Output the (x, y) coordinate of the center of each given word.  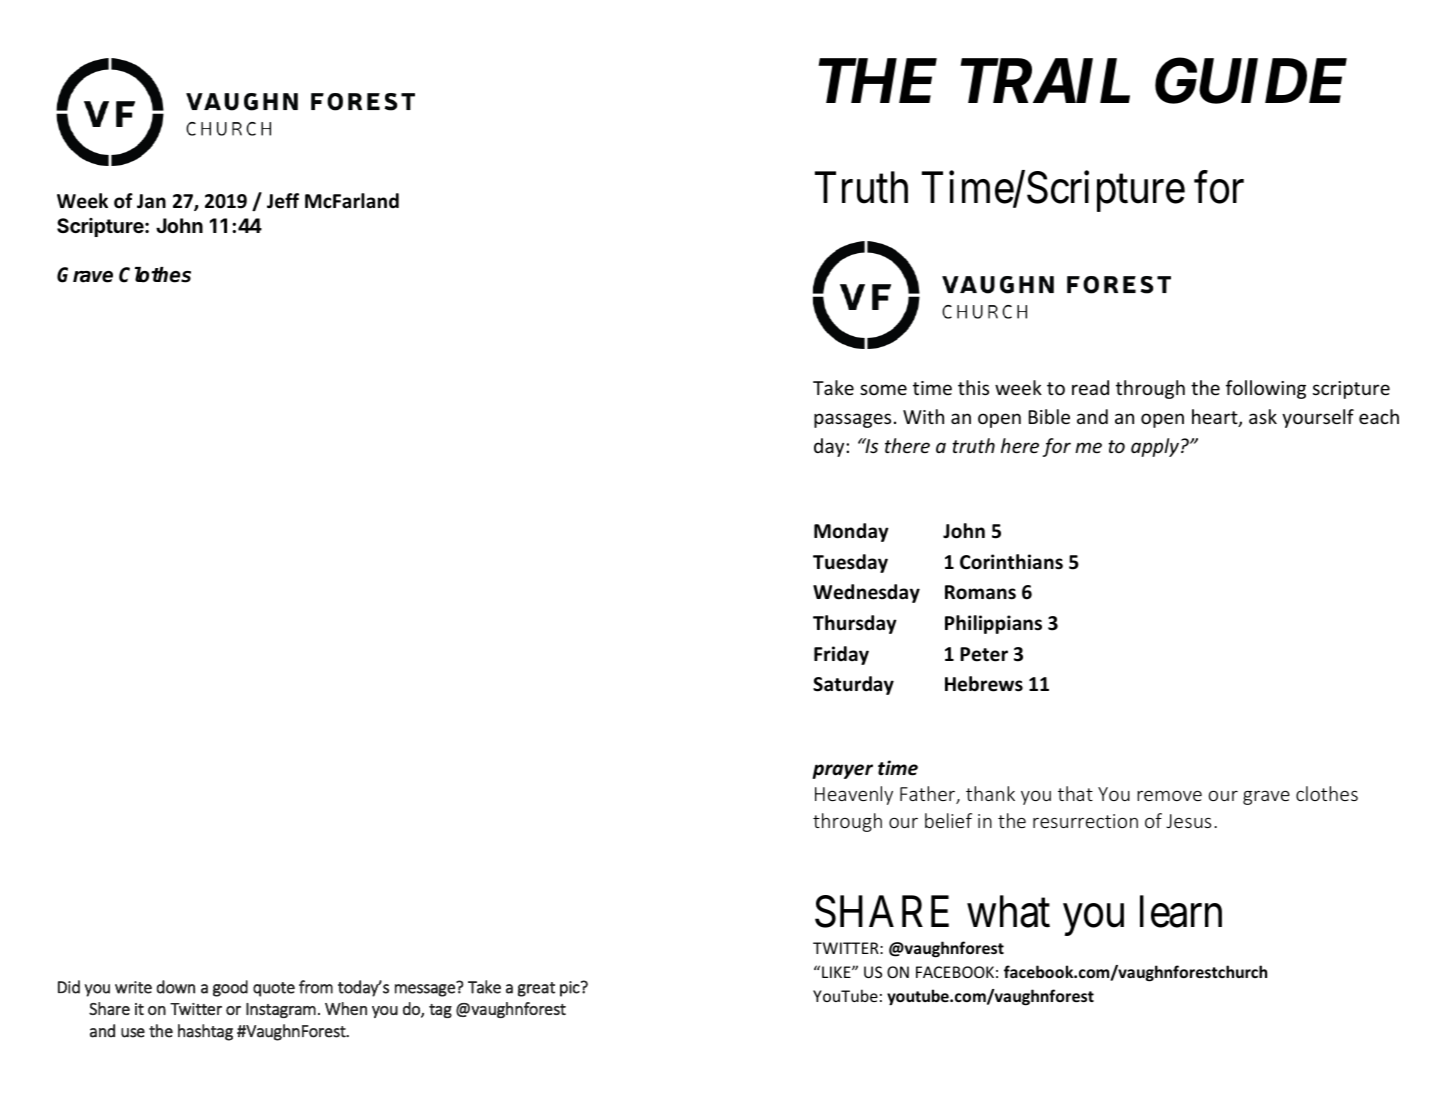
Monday (851, 532)
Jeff (283, 201)
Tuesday (850, 563)
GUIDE (1251, 81)
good (230, 988)
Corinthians (1011, 562)
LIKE (837, 972)
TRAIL (1045, 81)
